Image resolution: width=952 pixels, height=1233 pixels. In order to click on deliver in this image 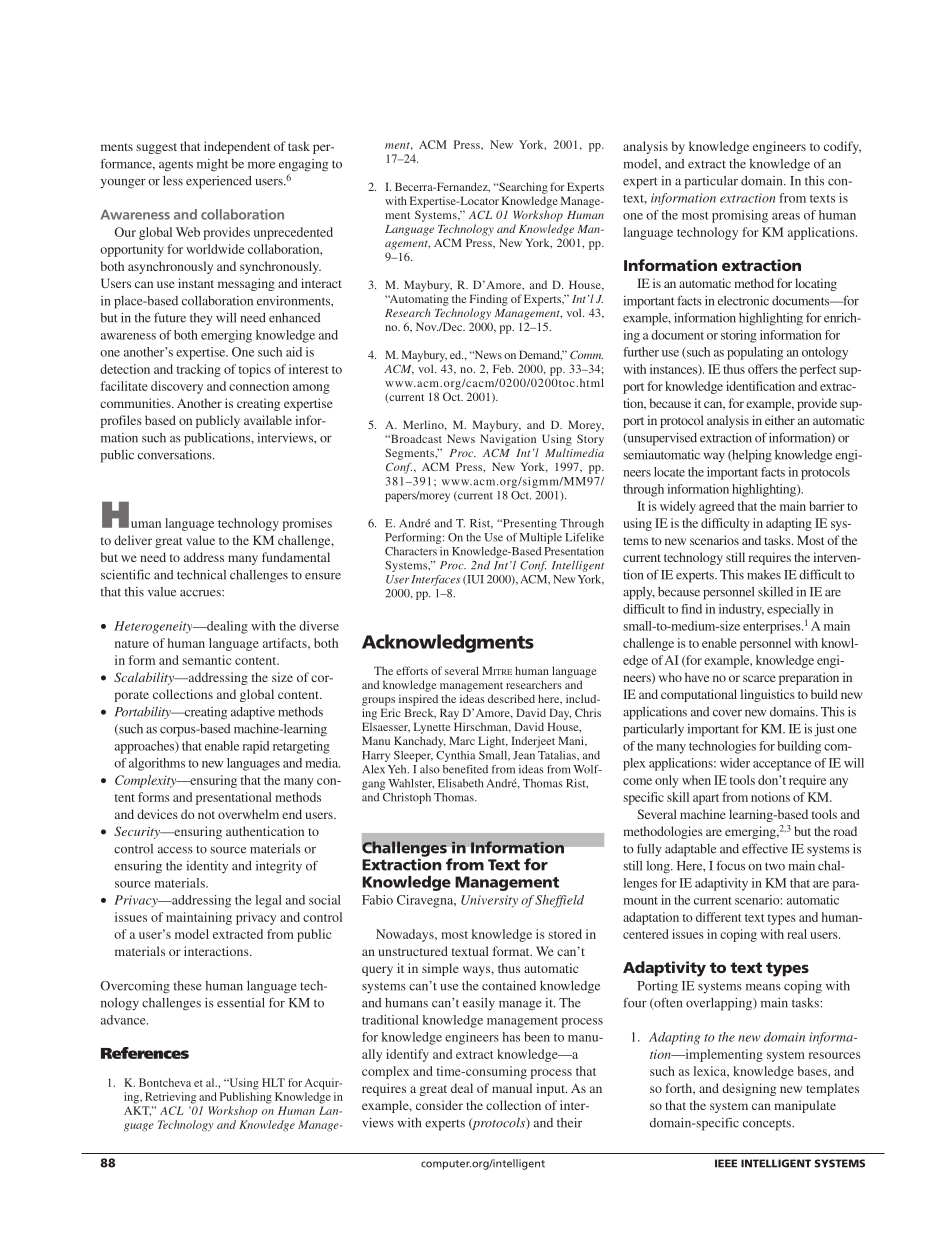, I will do `click(133, 540)`.
